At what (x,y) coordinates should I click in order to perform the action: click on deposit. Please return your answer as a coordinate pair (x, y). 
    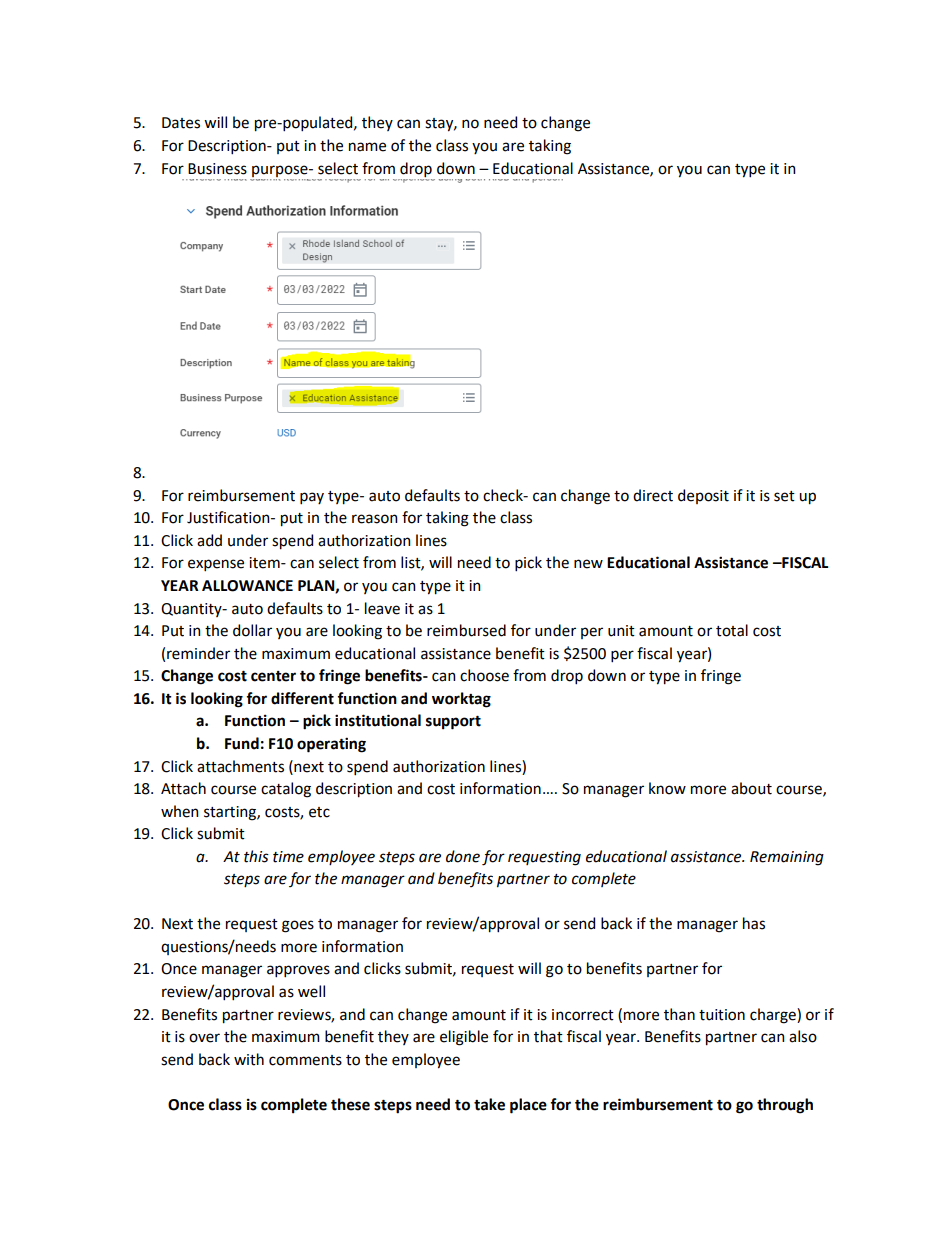
    Looking at the image, I should click on (703, 496).
